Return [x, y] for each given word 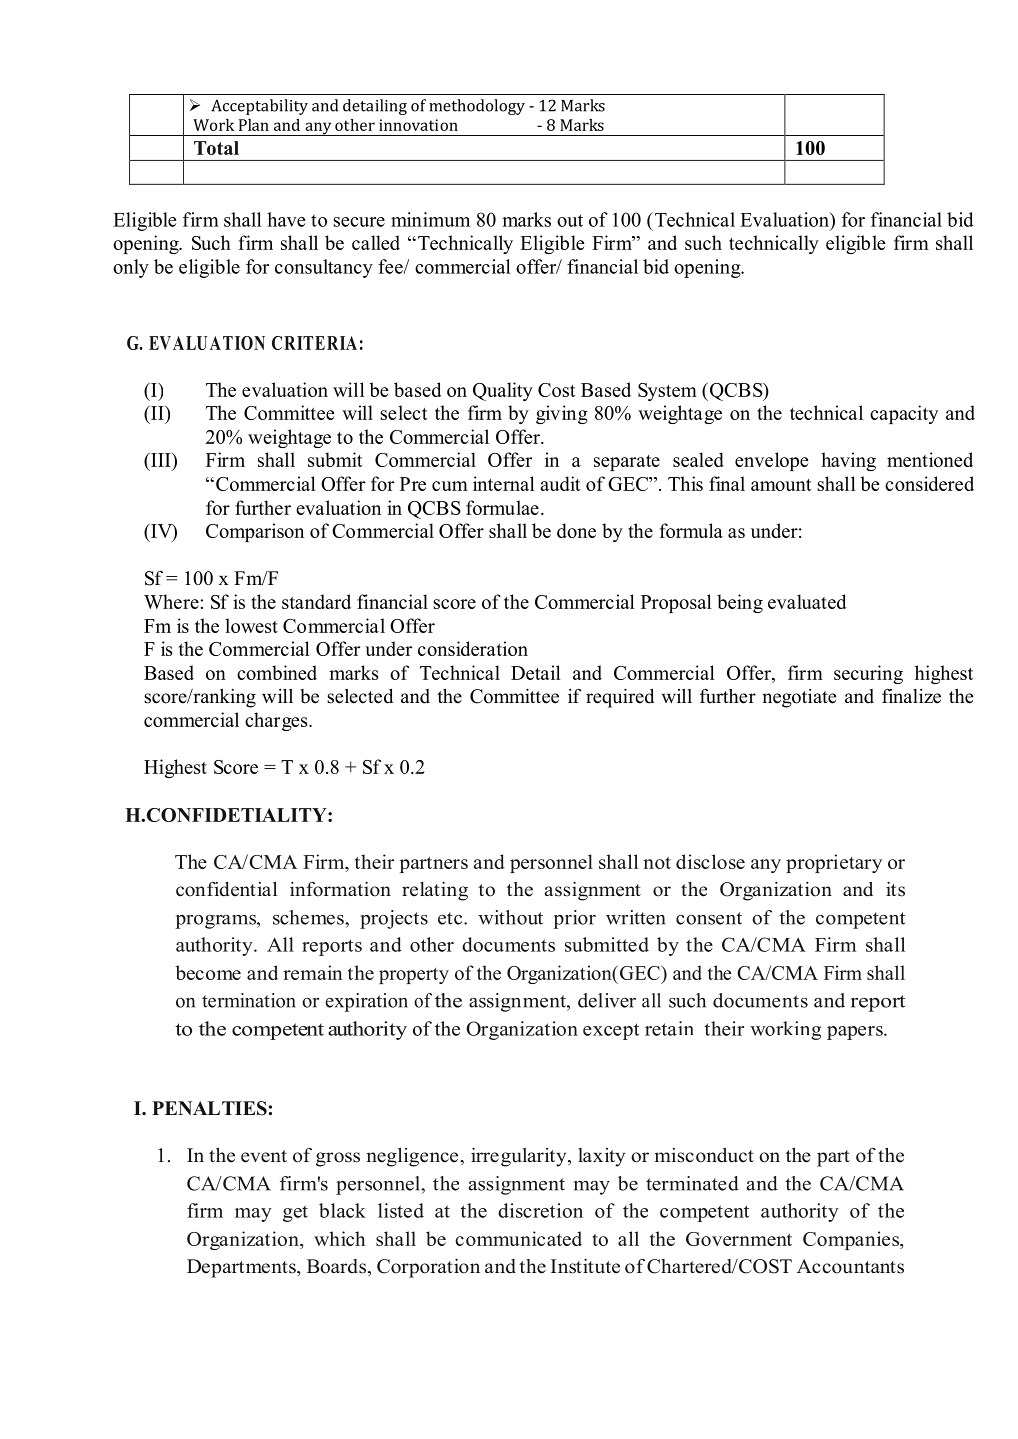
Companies [852, 1240]
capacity [904, 414]
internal [504, 483]
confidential [226, 889]
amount [781, 485]
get [295, 1213]
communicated [518, 1238]
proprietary [834, 863]
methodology [477, 107]
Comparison [255, 532]
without [510, 917]
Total [216, 148]
